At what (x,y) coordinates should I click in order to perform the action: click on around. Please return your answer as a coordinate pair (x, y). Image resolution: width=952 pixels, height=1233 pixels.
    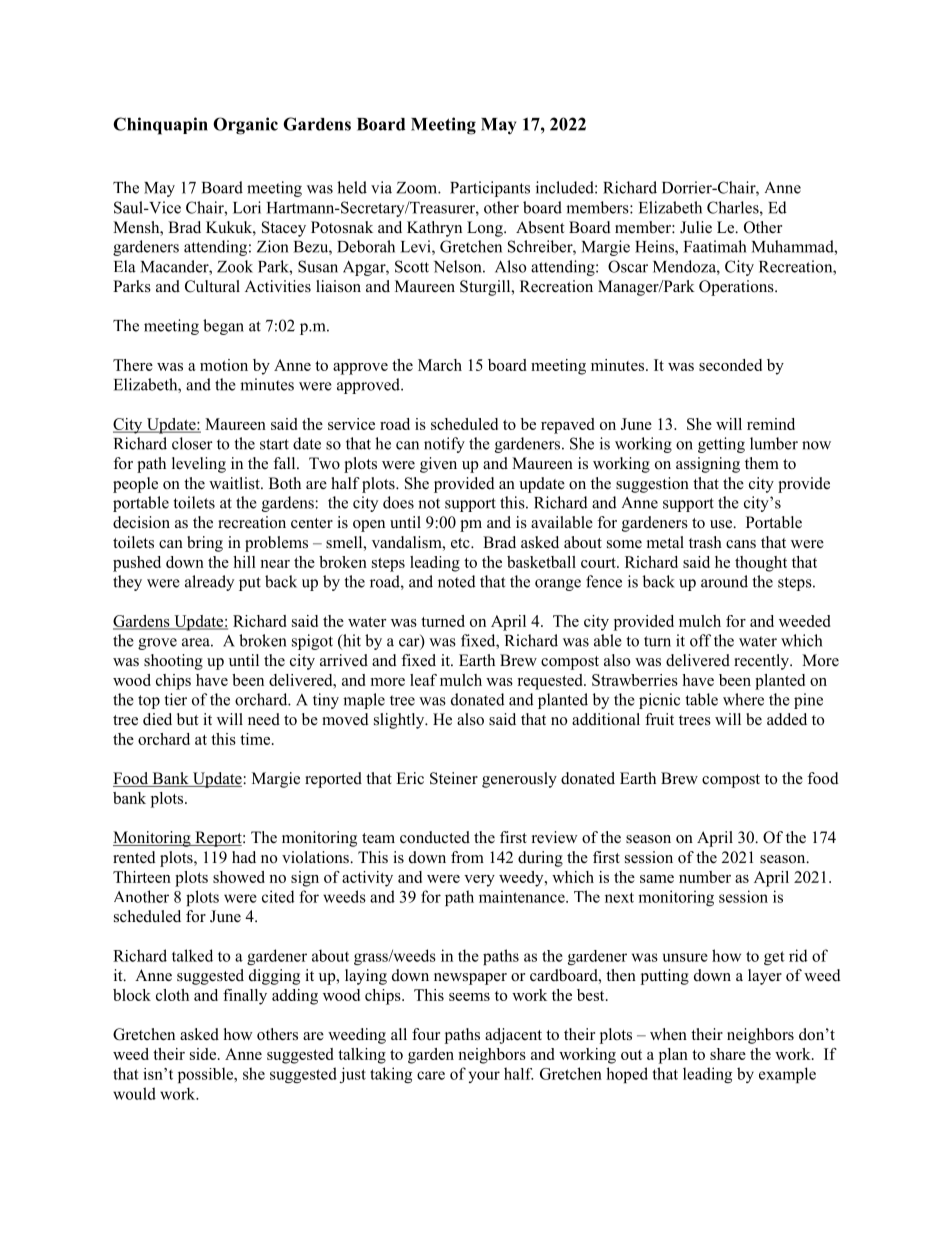
    Looking at the image, I should click on (724, 581).
